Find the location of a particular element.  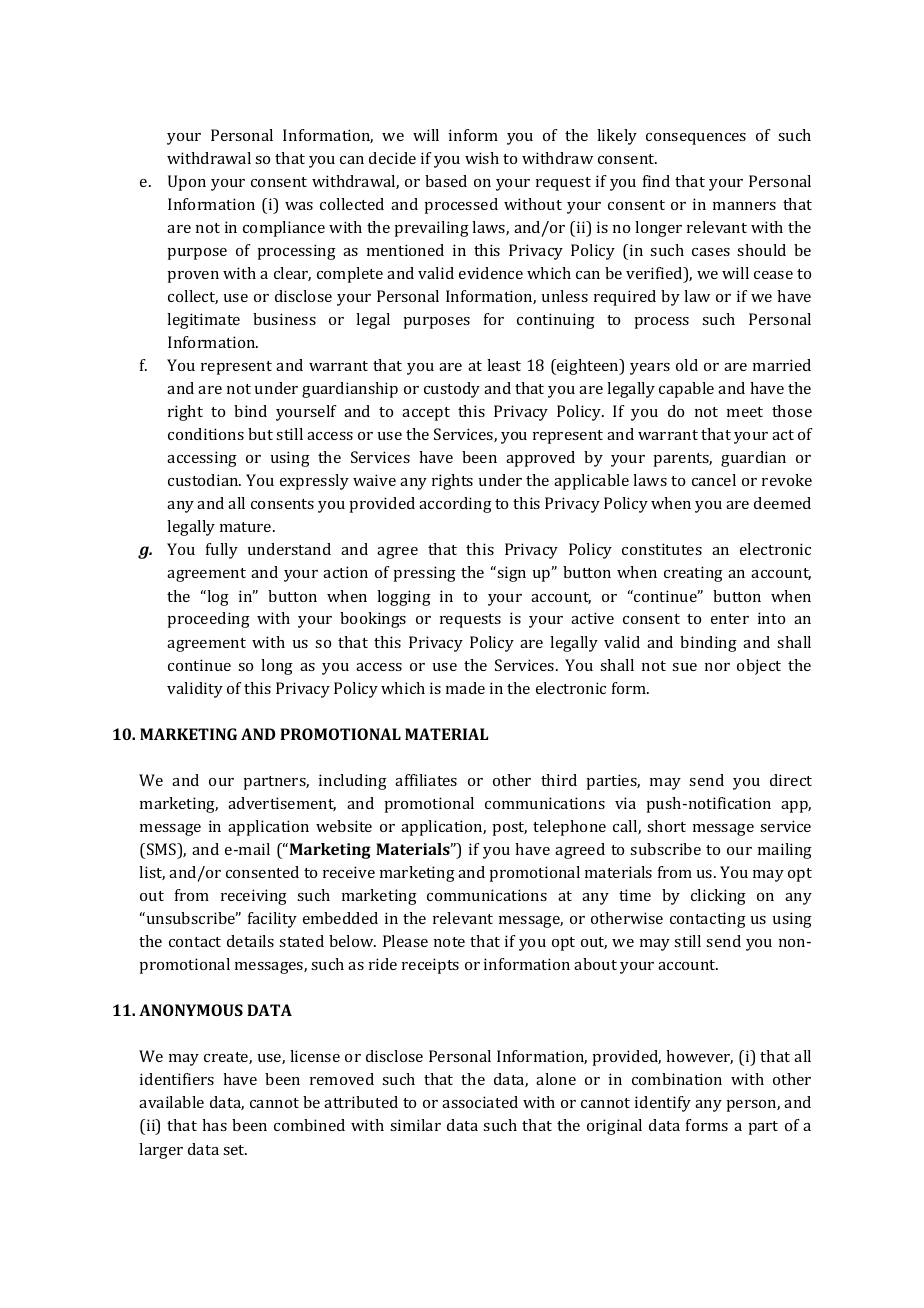

wish is located at coordinates (482, 158).
